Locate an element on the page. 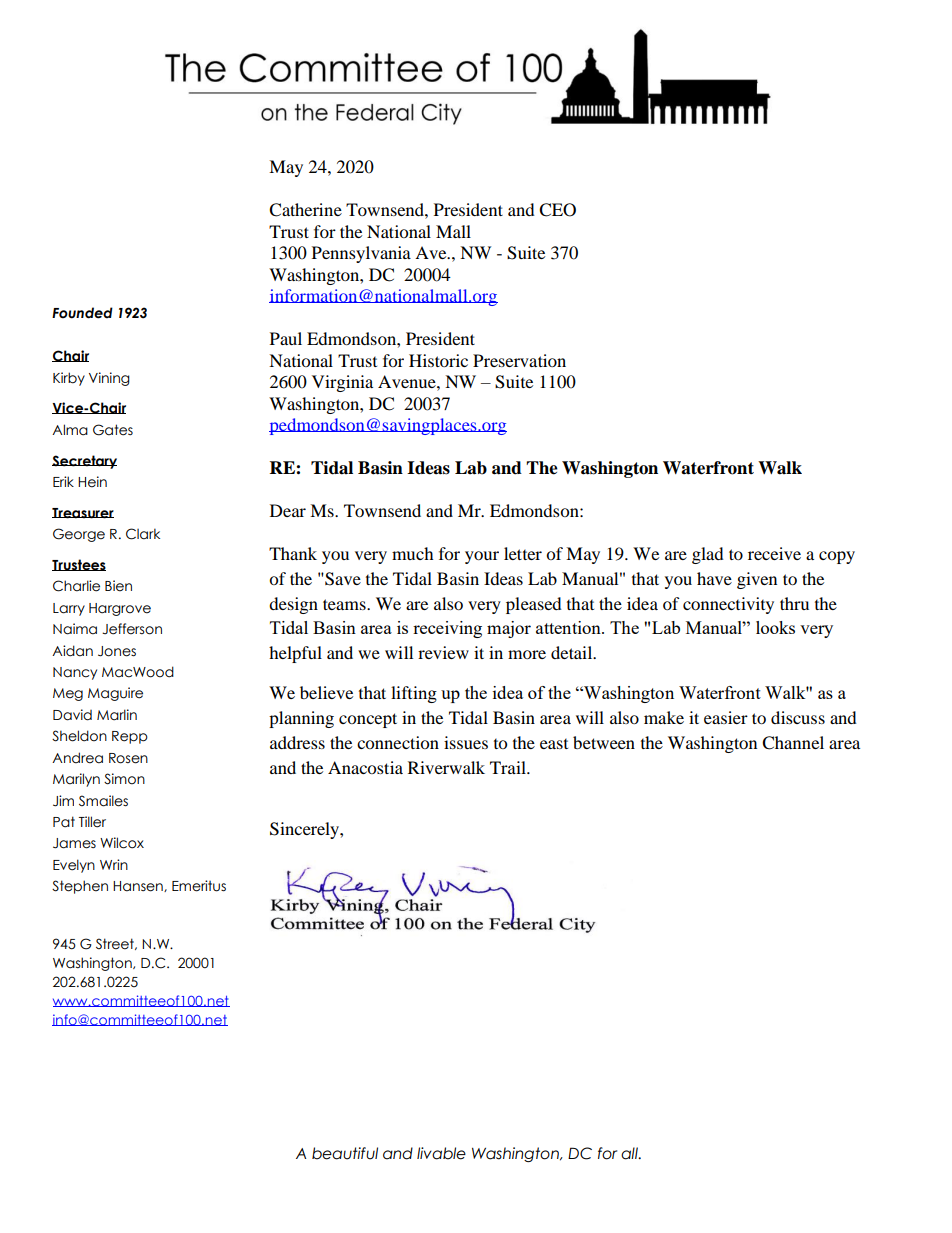 The width and height of the page is (952, 1233). Gates is located at coordinates (113, 430).
